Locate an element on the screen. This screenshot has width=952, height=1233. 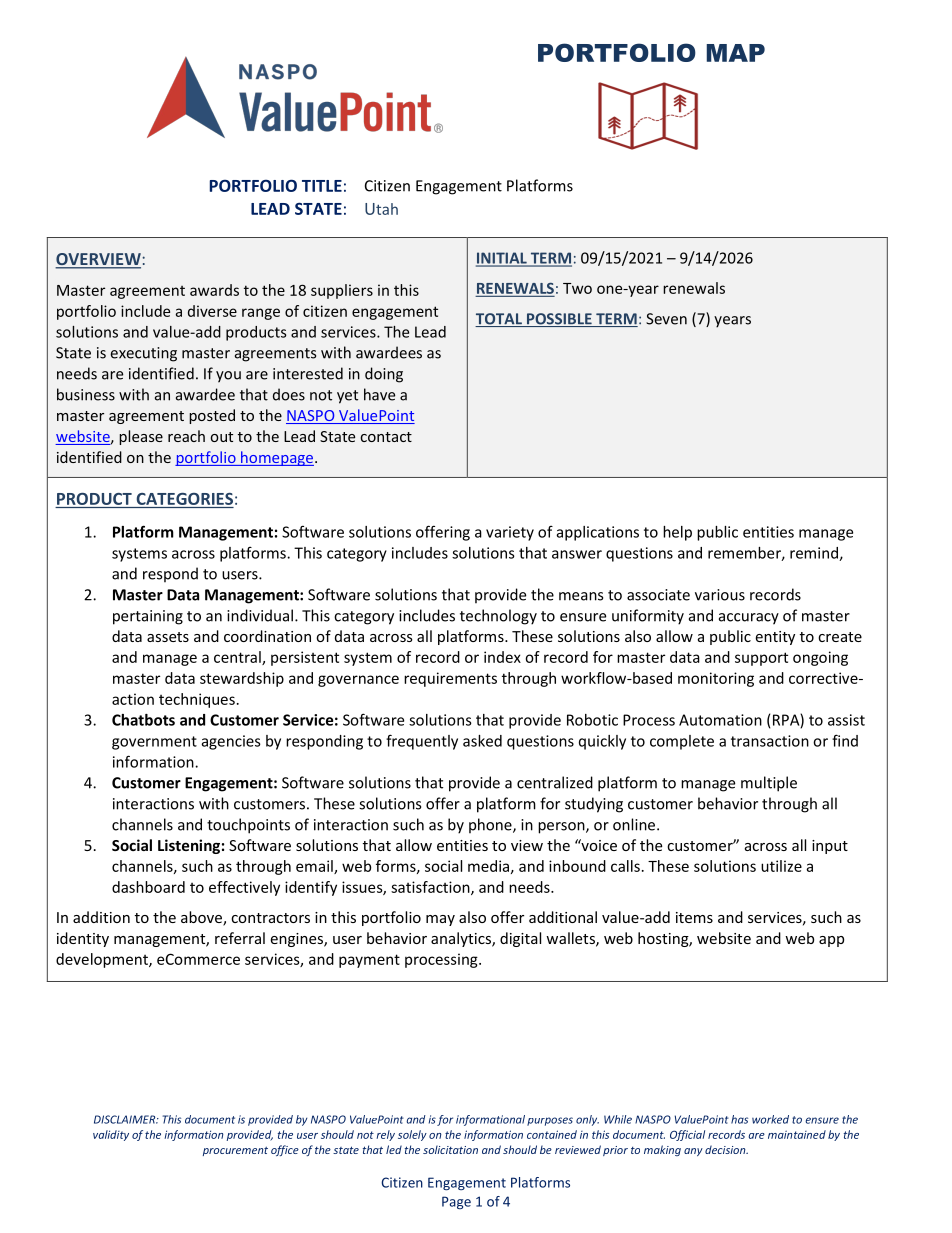
MAP is located at coordinates (736, 53).
